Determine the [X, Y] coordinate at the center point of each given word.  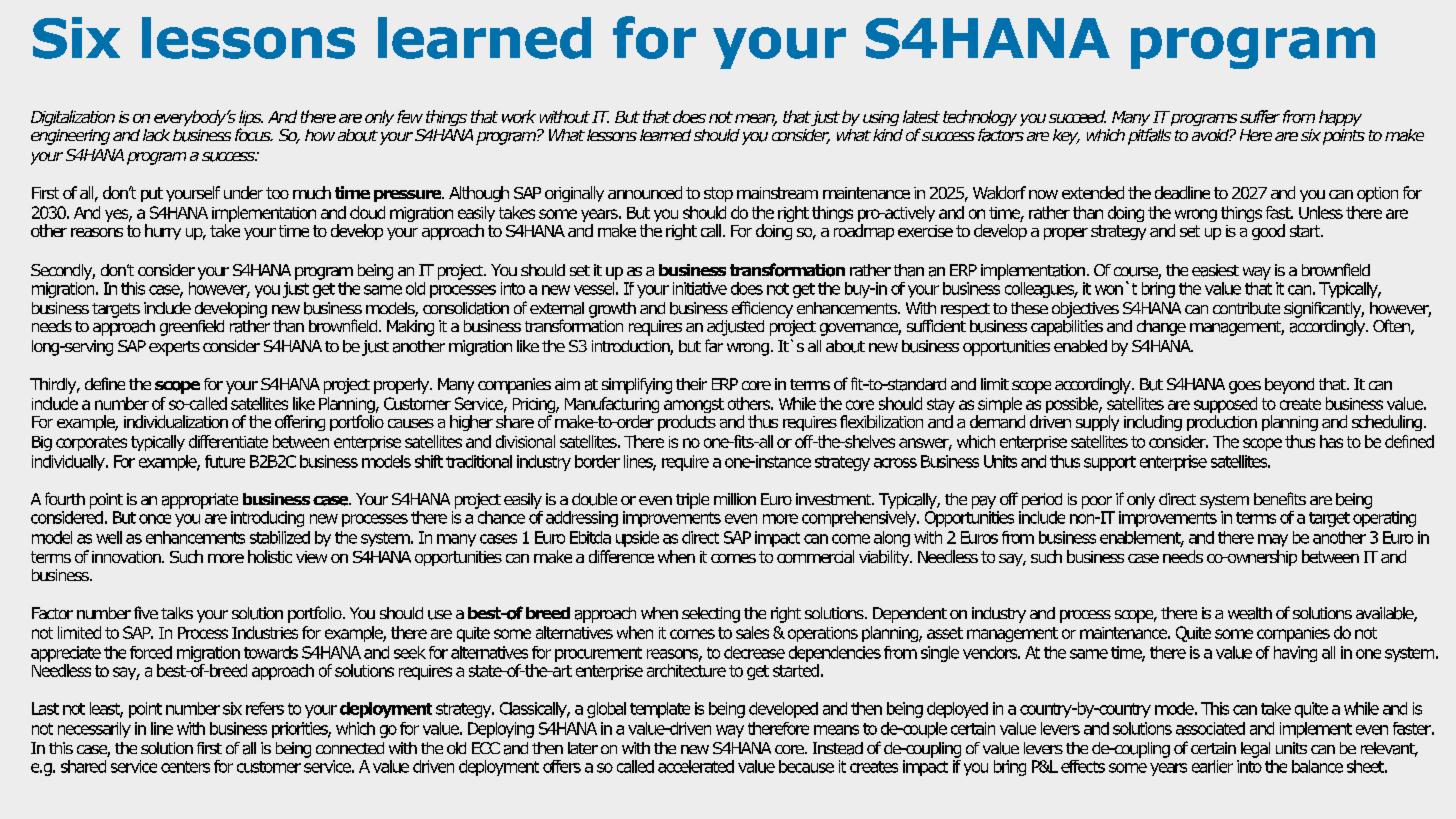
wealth [1250, 613]
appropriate [200, 501]
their [691, 384]
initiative [700, 288]
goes [1245, 387]
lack [156, 135]
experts [174, 348]
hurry [163, 232]
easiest [1215, 270]
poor [1097, 502]
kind [888, 135]
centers [185, 767]
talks [177, 613]
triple [692, 501]
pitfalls [1149, 136]
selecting [711, 615]
